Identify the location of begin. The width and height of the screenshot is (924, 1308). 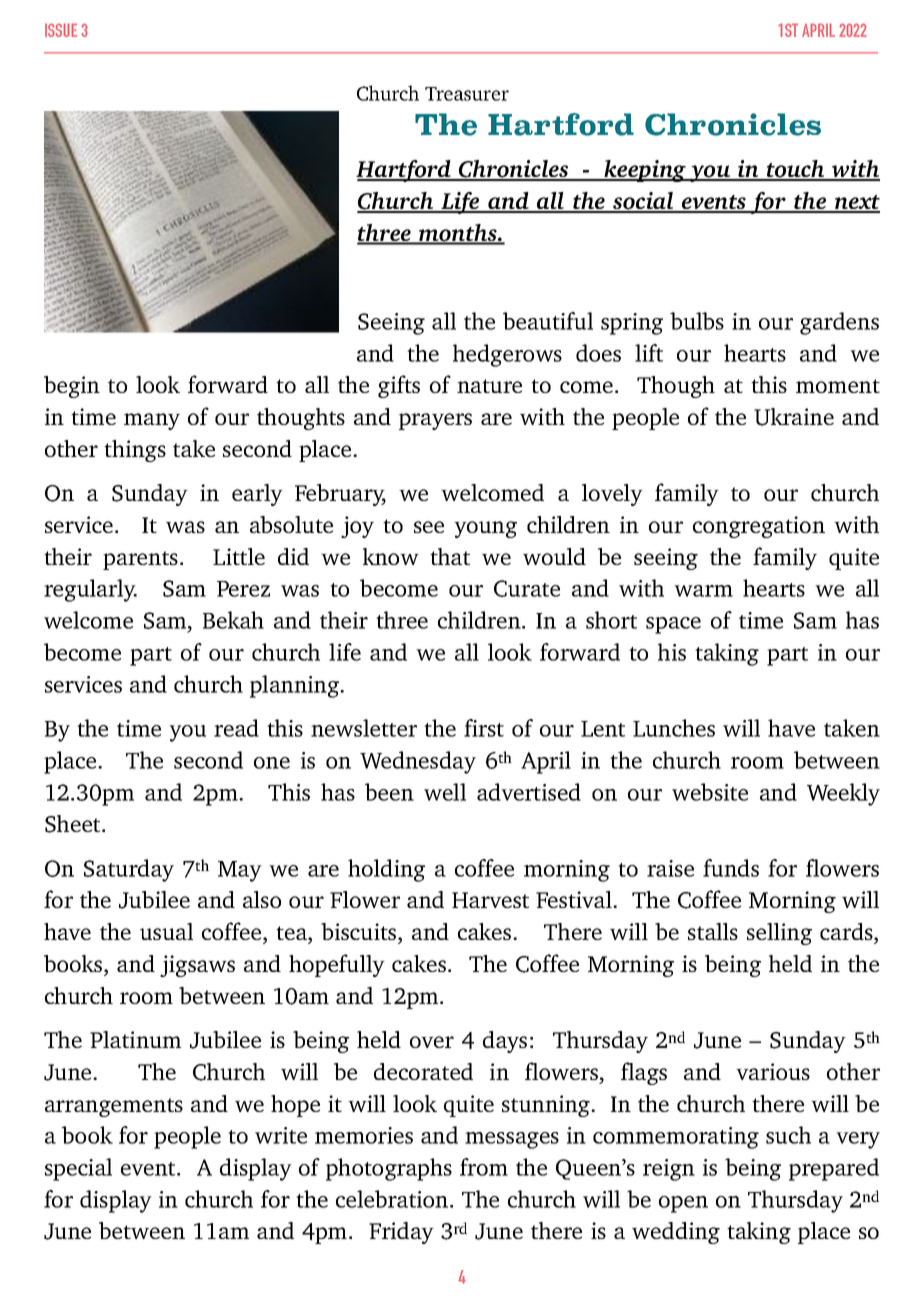
(72, 387).
